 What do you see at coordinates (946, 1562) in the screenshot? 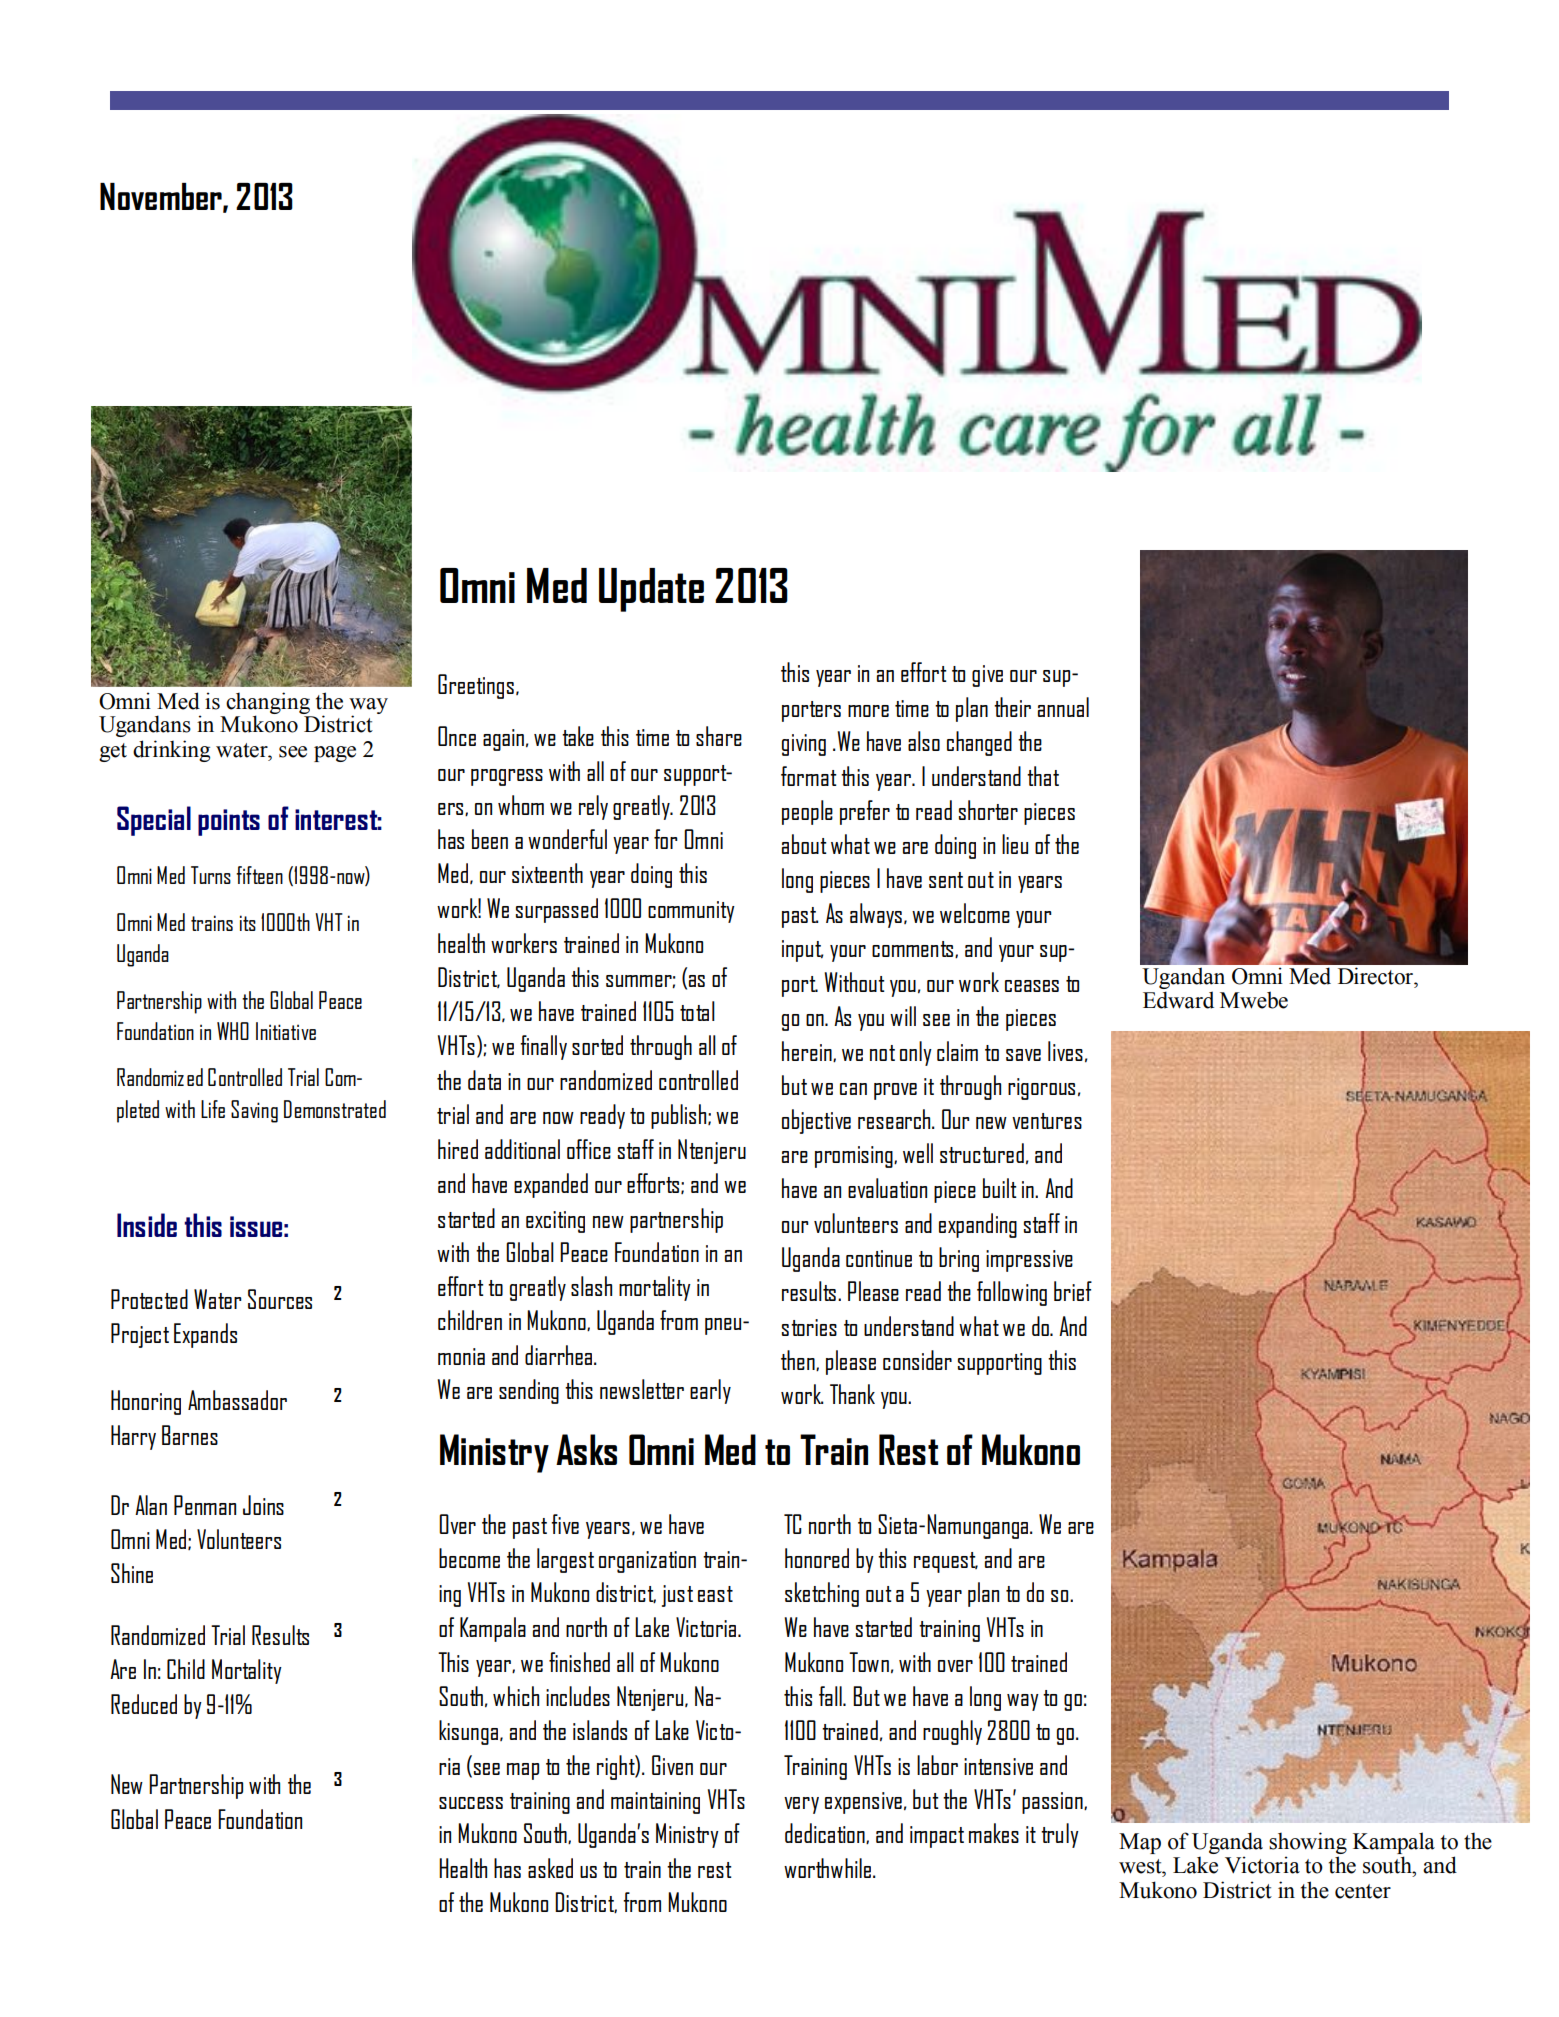
I see `request` at bounding box center [946, 1562].
